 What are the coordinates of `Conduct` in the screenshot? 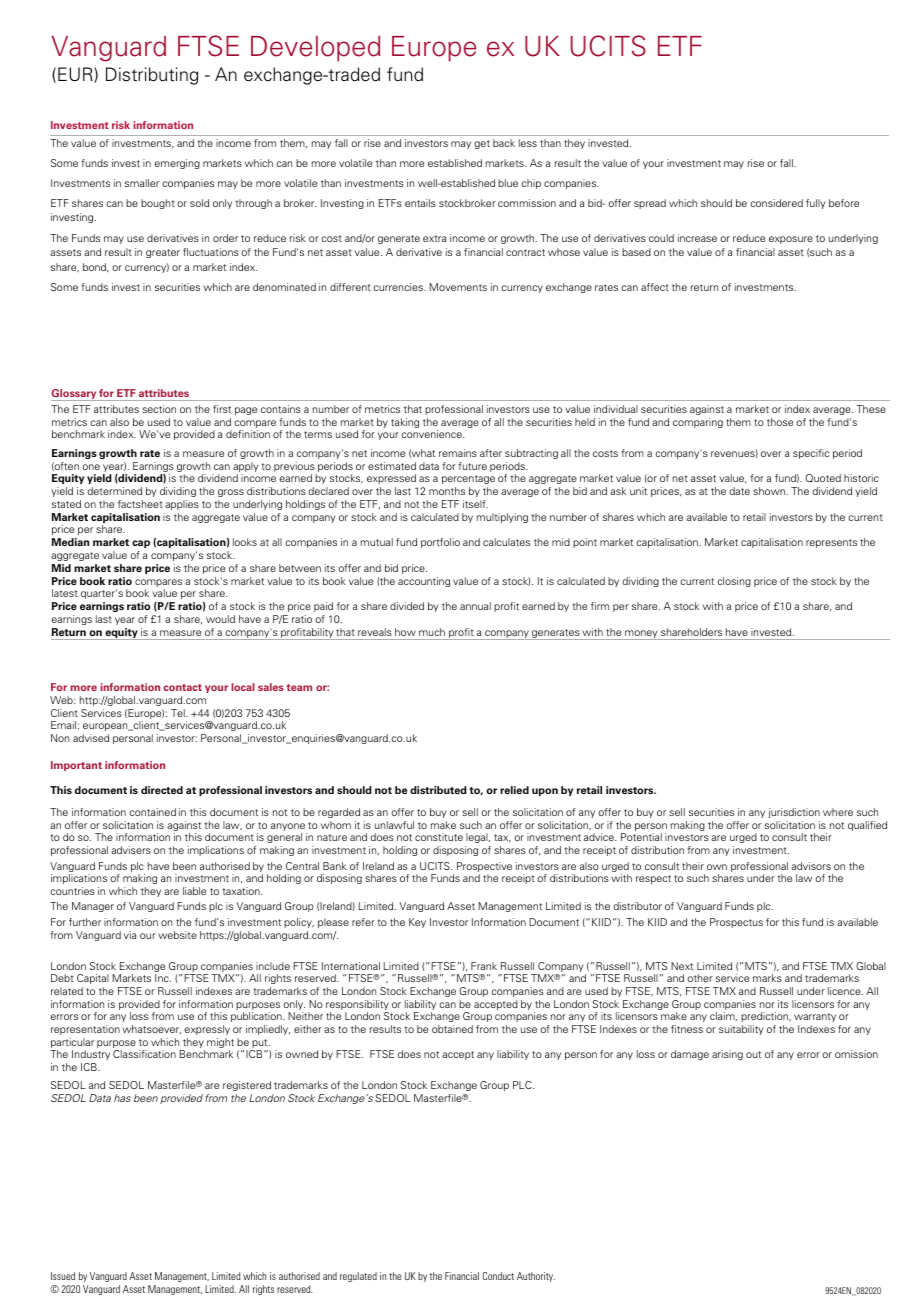 It's located at (498, 1276).
